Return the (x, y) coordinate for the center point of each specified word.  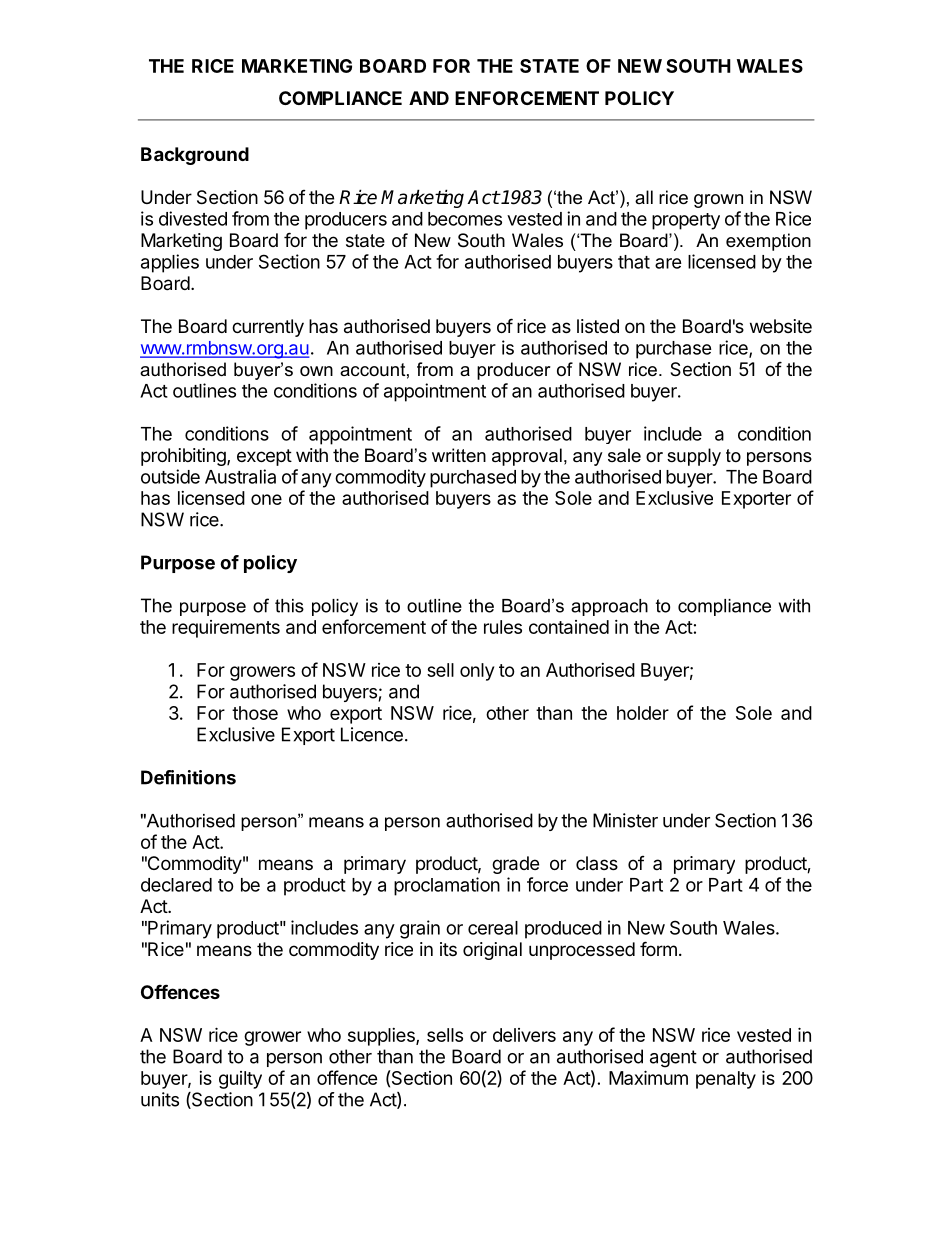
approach (609, 607)
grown (718, 201)
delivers (524, 1035)
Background (195, 156)
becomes (465, 219)
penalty (726, 1080)
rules (503, 627)
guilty (240, 1080)
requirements (226, 629)
